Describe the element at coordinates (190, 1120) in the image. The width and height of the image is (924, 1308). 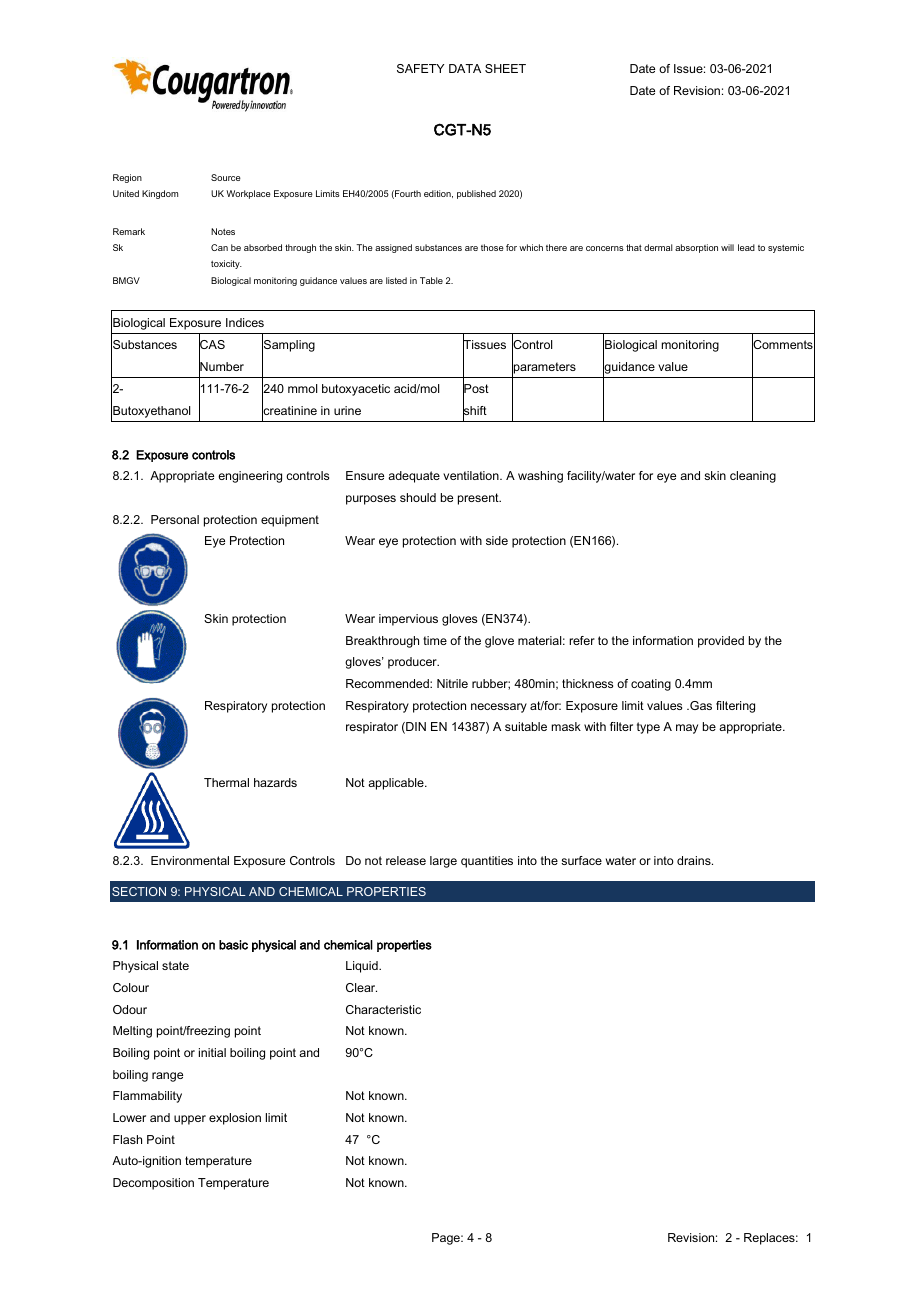
I see `upper` at that location.
